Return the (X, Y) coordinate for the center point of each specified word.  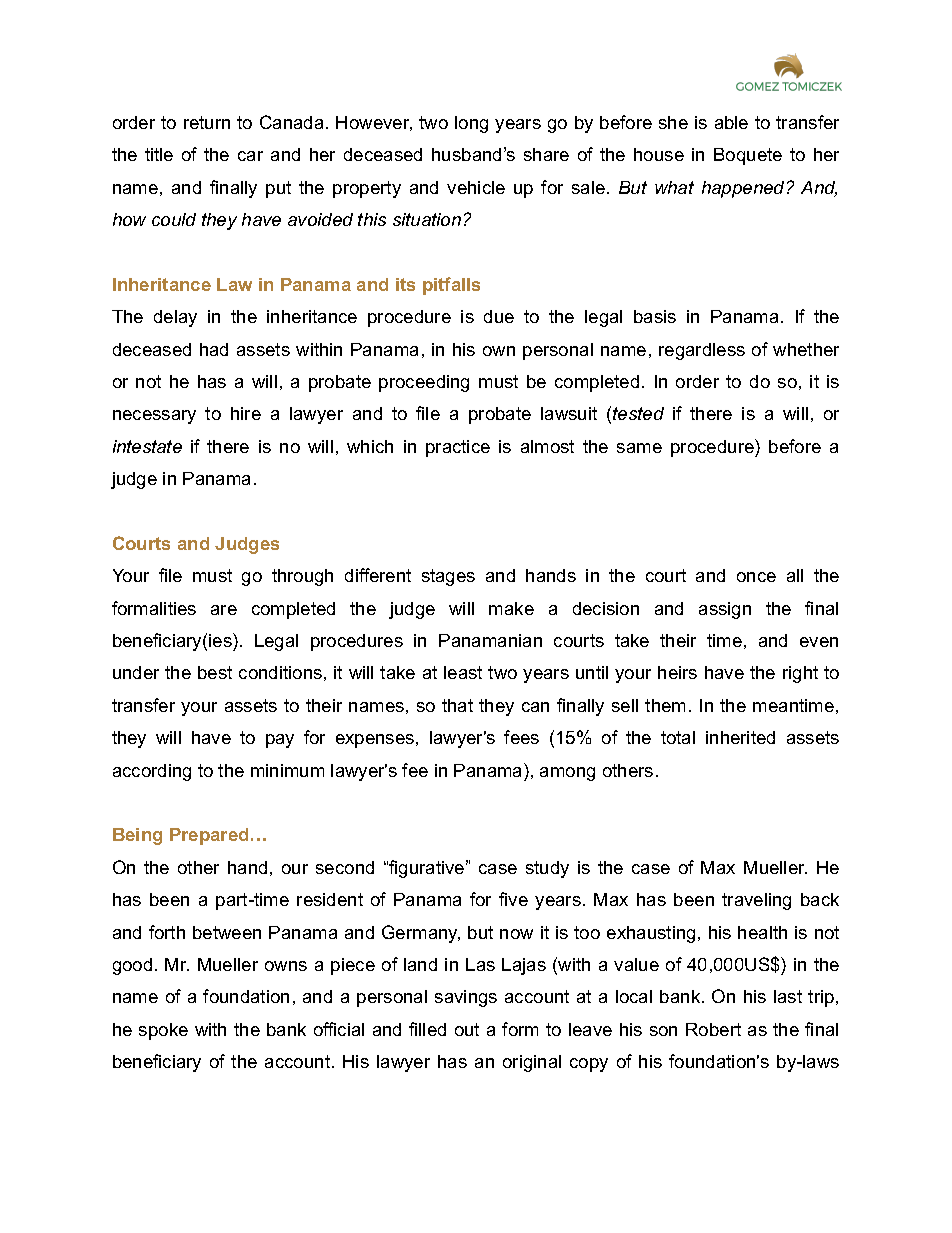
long (471, 124)
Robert (713, 1029)
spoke (163, 1031)
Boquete (748, 156)
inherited (740, 737)
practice (458, 448)
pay (280, 741)
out (467, 1029)
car (250, 156)
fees (521, 737)
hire (246, 413)
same (639, 448)
